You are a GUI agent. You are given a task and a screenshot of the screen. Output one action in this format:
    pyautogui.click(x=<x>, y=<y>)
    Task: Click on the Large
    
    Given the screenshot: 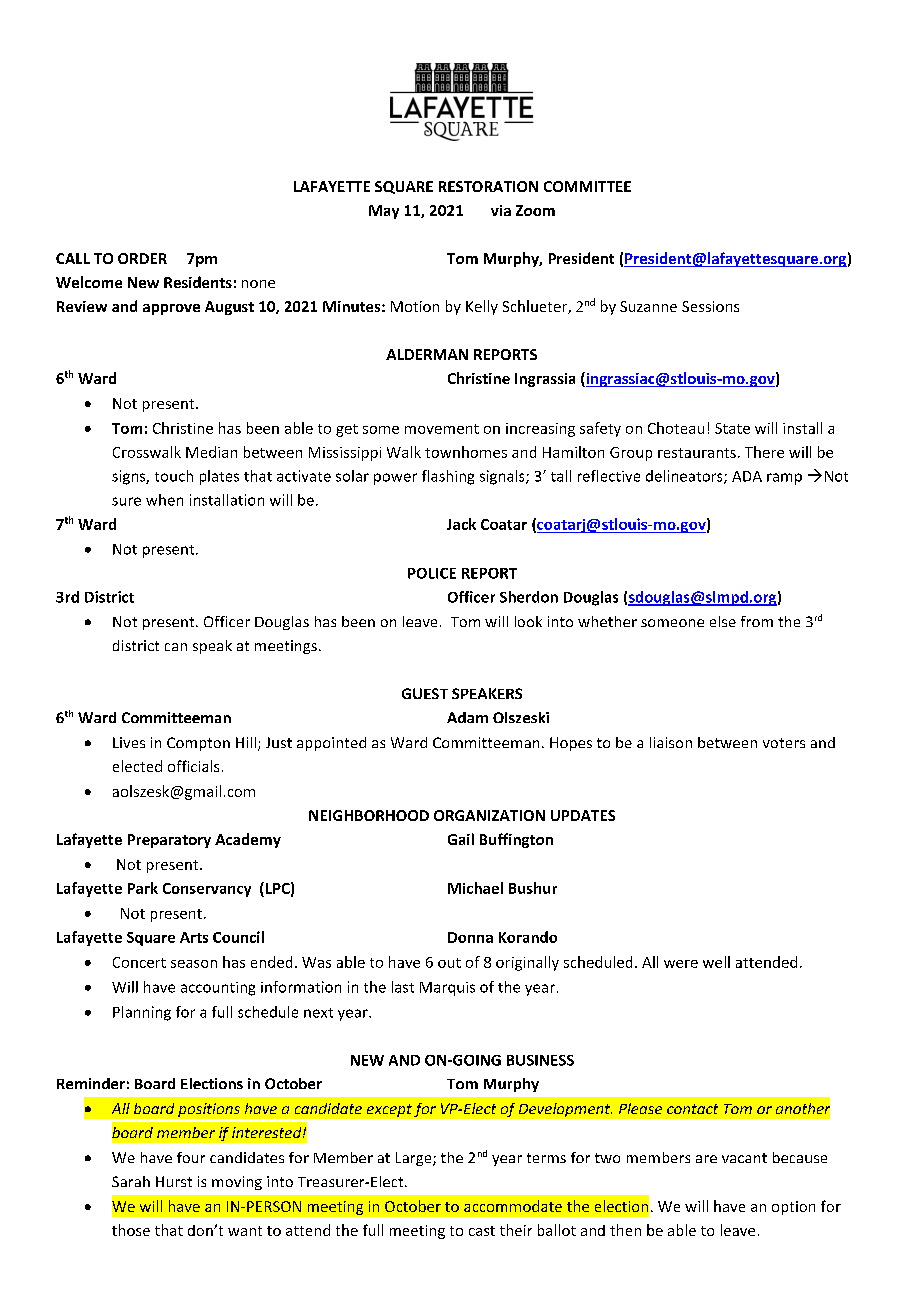 What is the action you would take?
    pyautogui.click(x=415, y=1159)
